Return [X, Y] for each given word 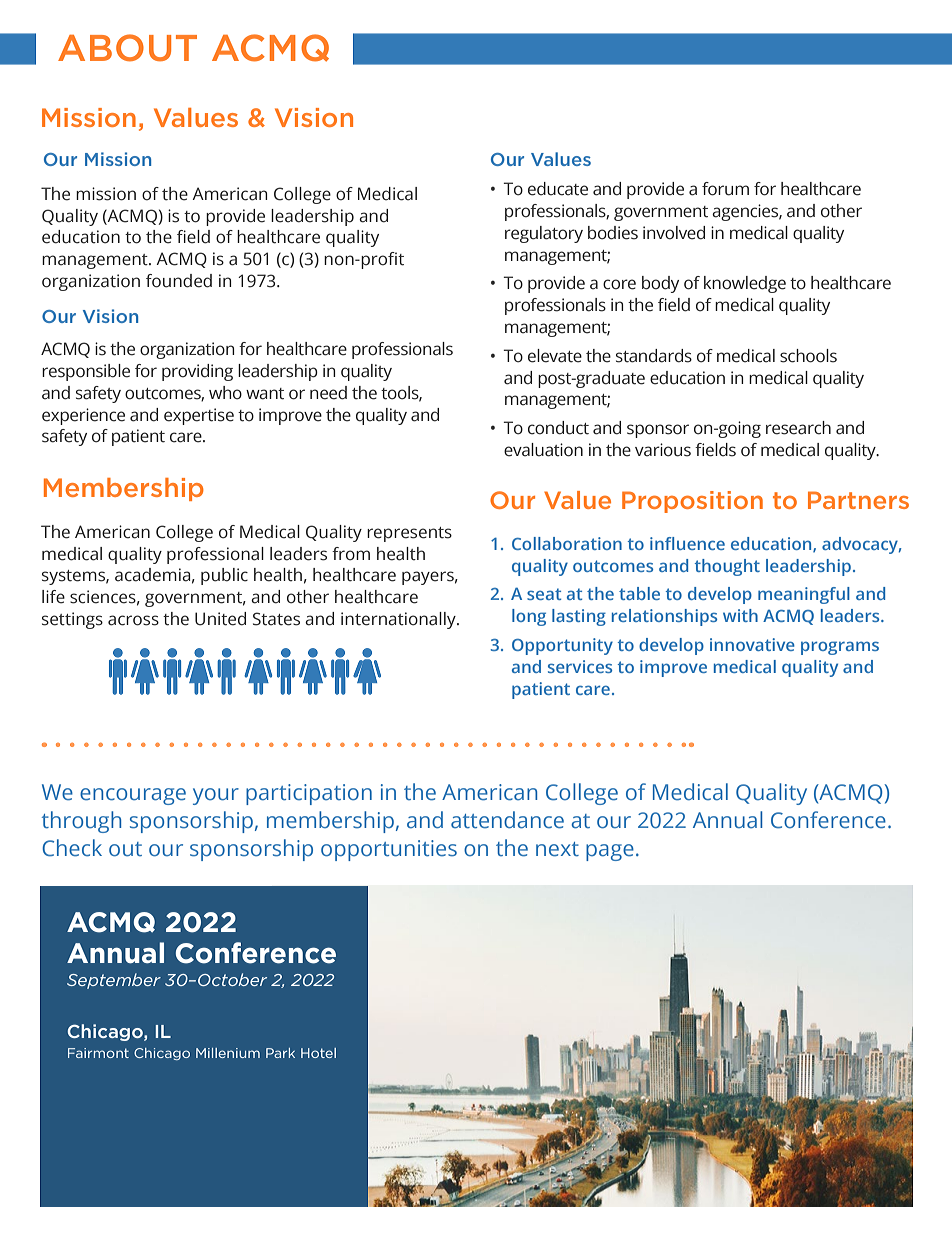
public [224, 576]
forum [725, 189]
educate [558, 189]
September [114, 981]
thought [727, 567]
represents [409, 534]
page [610, 852]
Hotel [318, 1053]
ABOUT [127, 48]
